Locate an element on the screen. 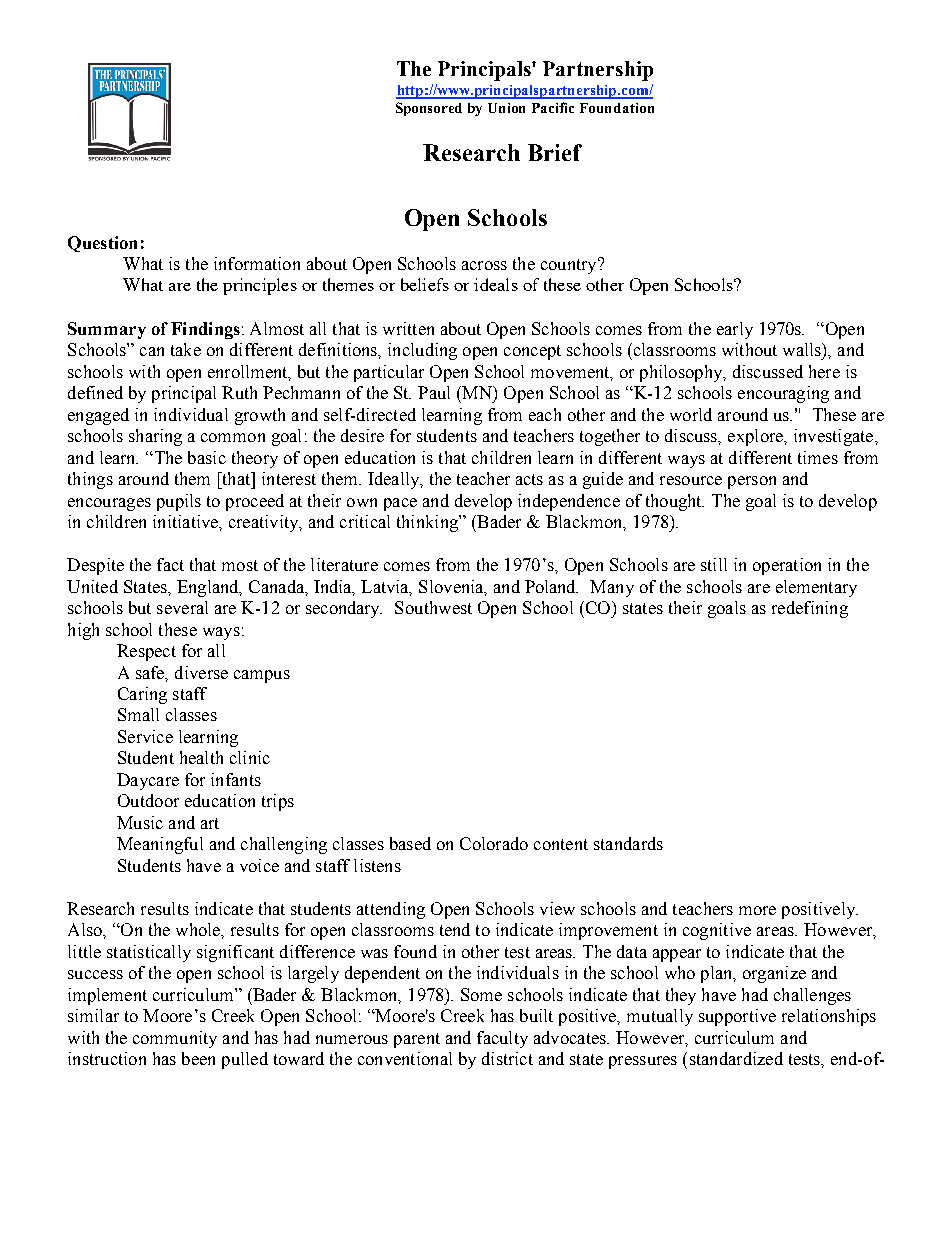 The height and width of the screenshot is (1233, 952). community is located at coordinates (175, 1039).
